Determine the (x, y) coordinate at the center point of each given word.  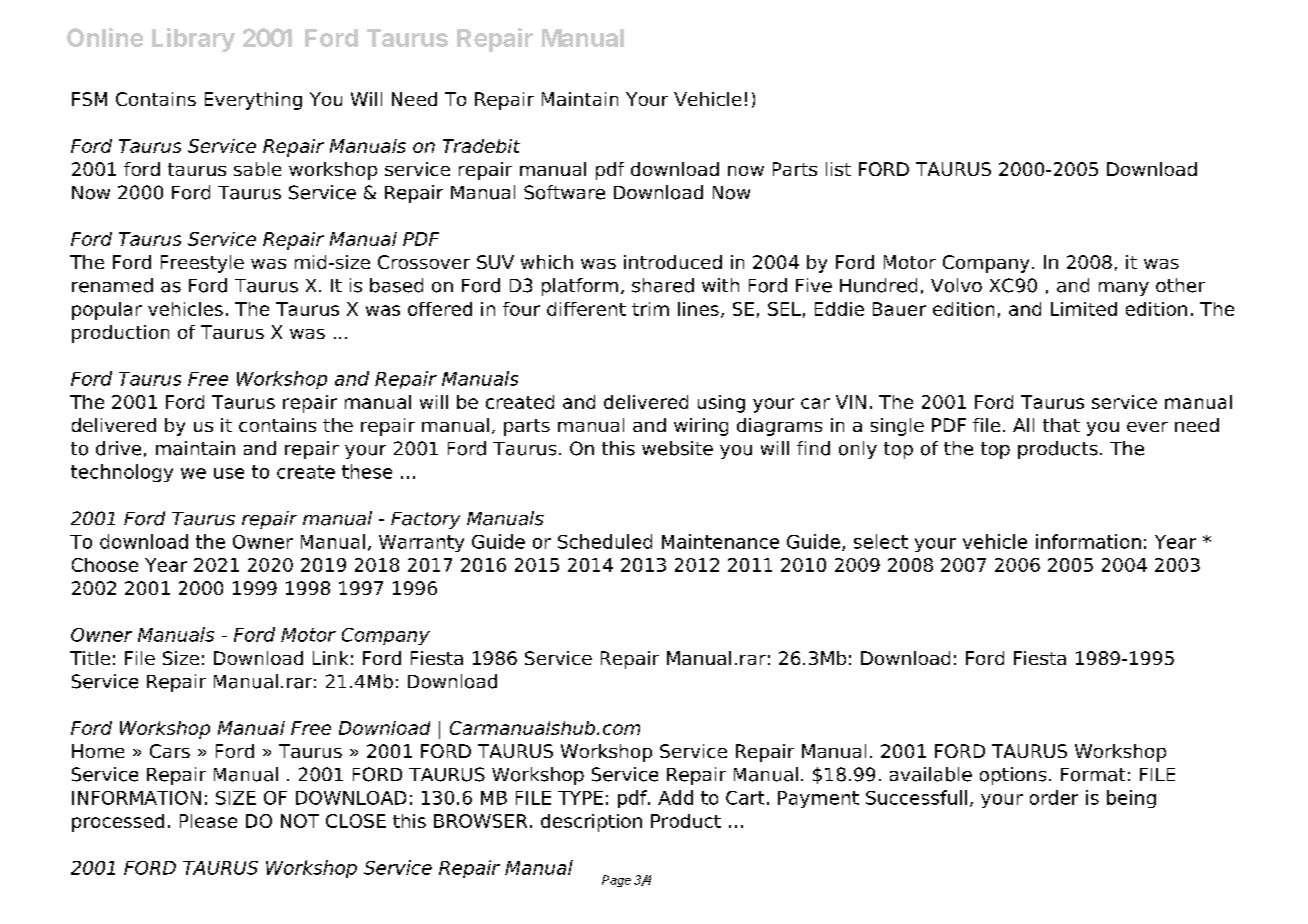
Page (616, 881)
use (229, 473)
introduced (673, 262)
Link (330, 658)
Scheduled (605, 541)
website (677, 448)
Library (193, 40)
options (1013, 776)
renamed (112, 285)
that (1061, 425)
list (838, 169)
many (1124, 289)
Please (208, 821)
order (1054, 797)
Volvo (956, 285)
